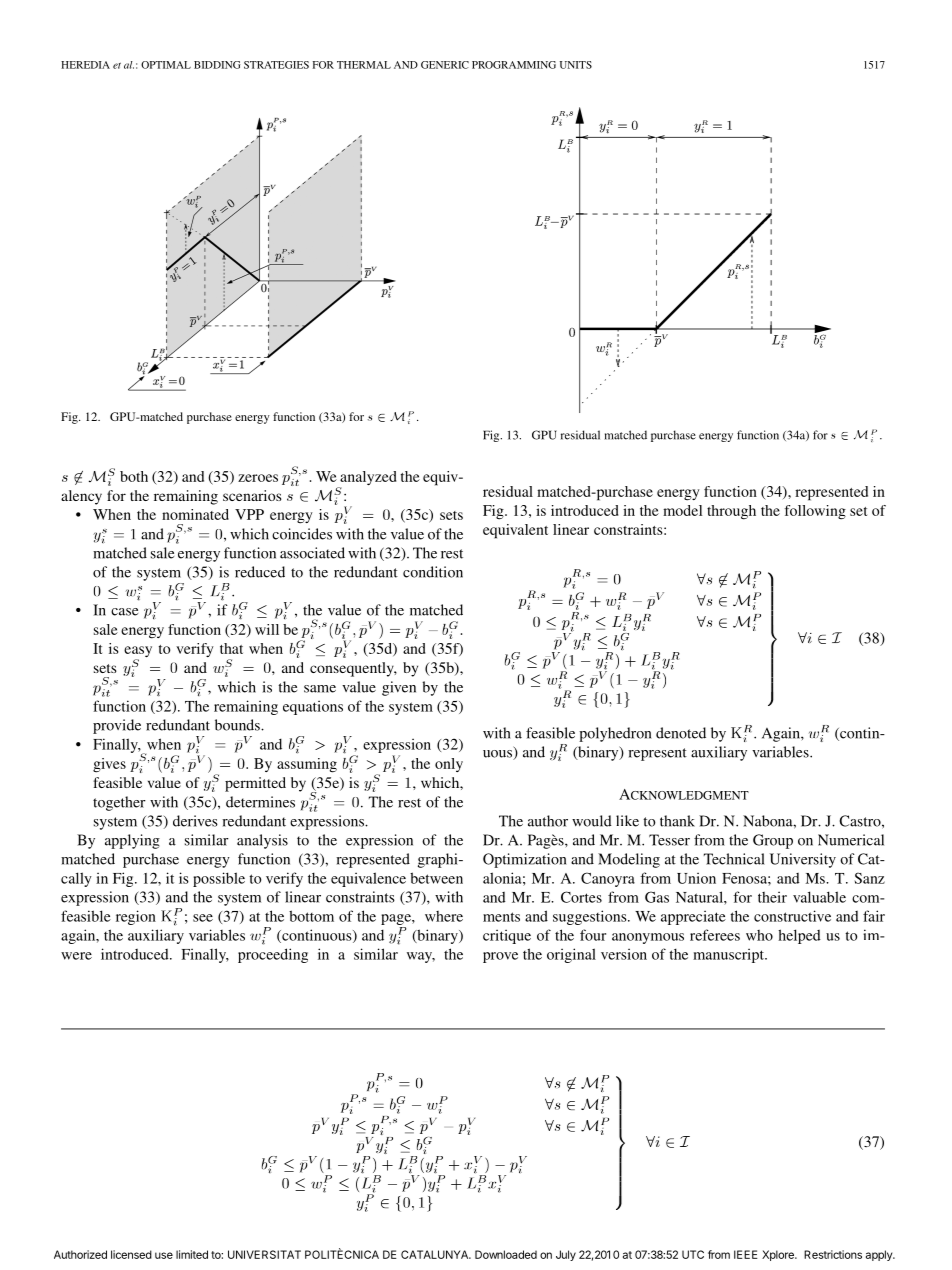  What do you see at coordinates (576, 65) in the image?
I see `UNITS` at bounding box center [576, 65].
